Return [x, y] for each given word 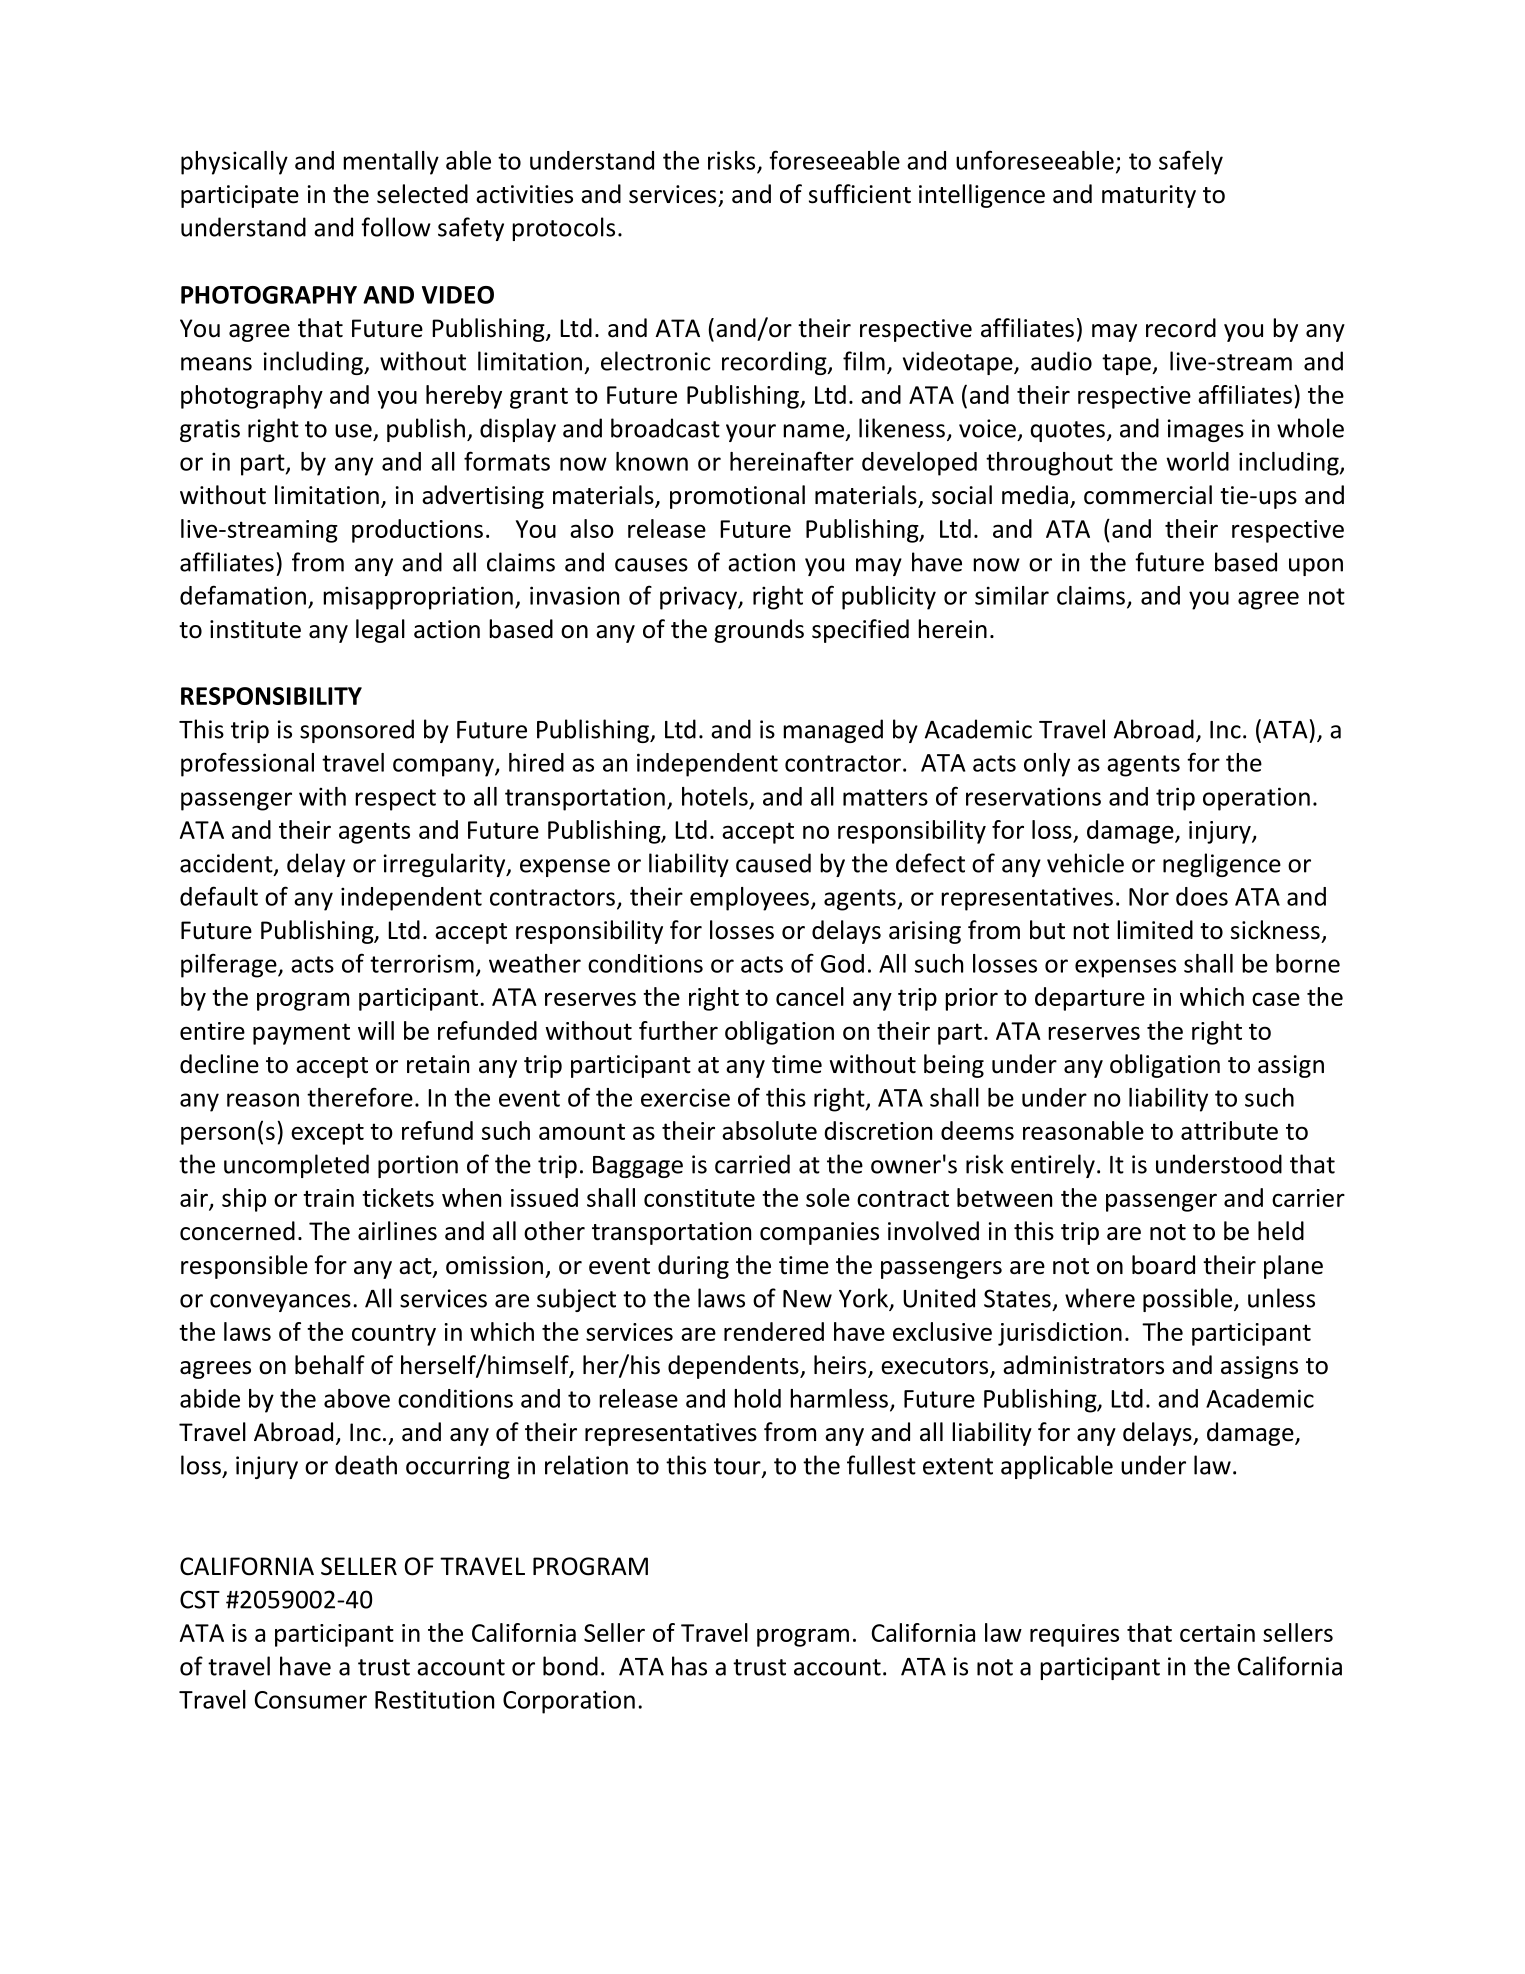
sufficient [860, 194]
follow [396, 227]
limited [1155, 930]
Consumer [311, 1700]
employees [749, 899]
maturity [1149, 196]
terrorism [422, 963]
